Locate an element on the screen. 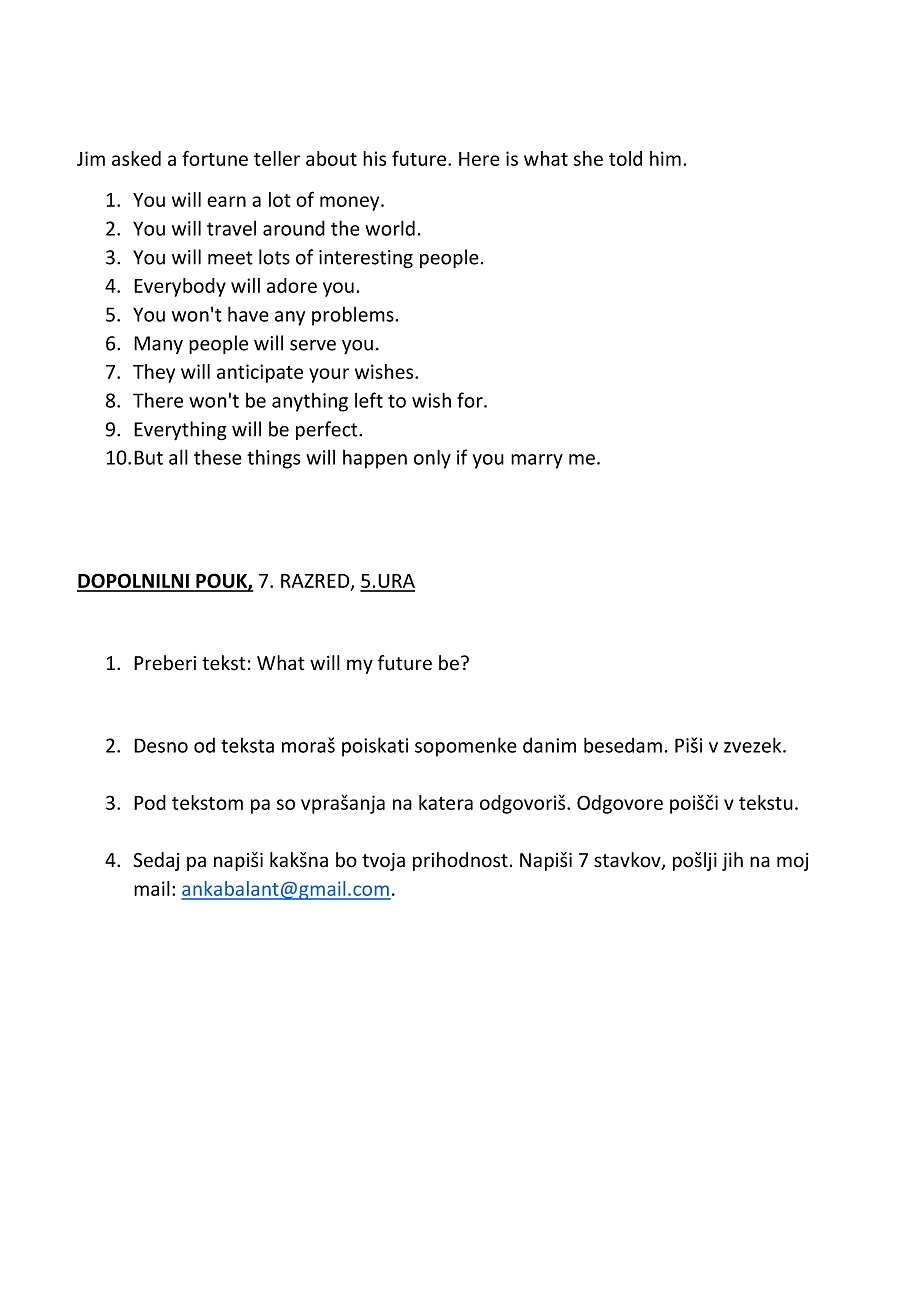 This screenshot has height=1308, width=924. all is located at coordinates (178, 457).
